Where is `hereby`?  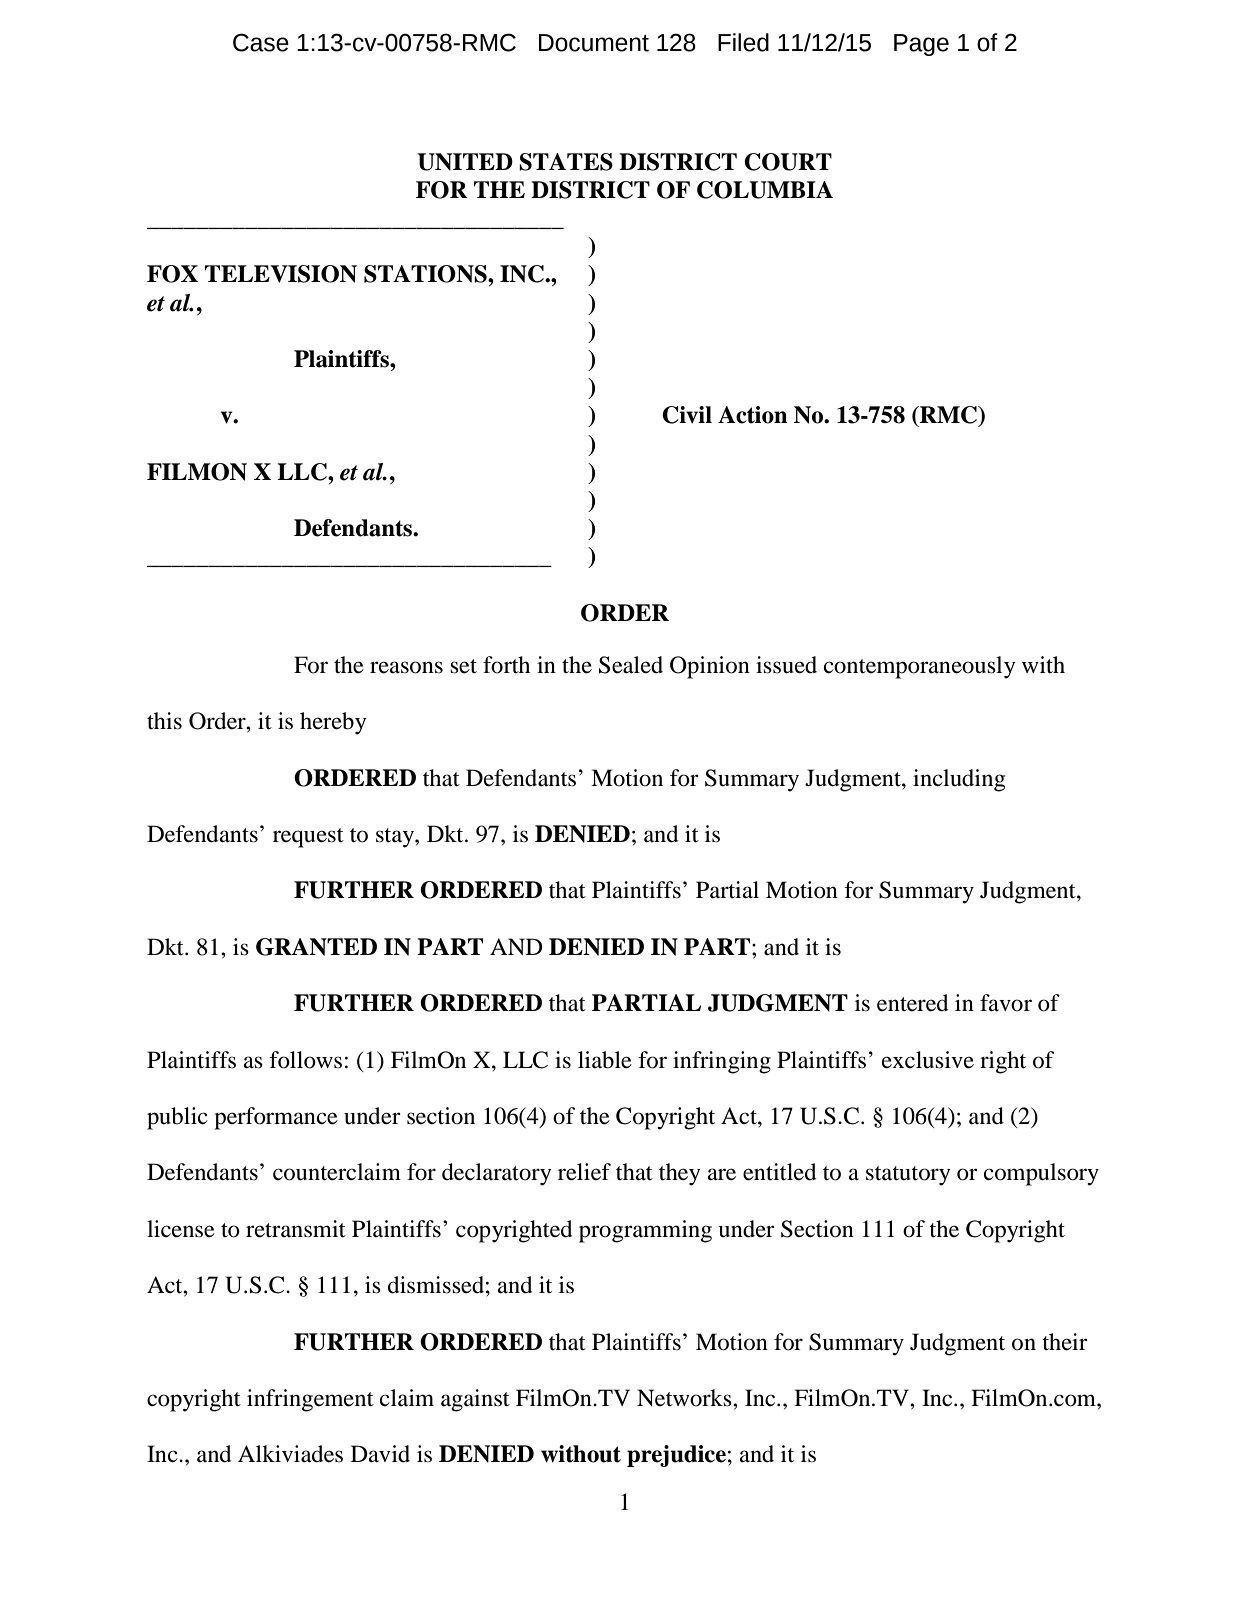 hereby is located at coordinates (333, 723).
